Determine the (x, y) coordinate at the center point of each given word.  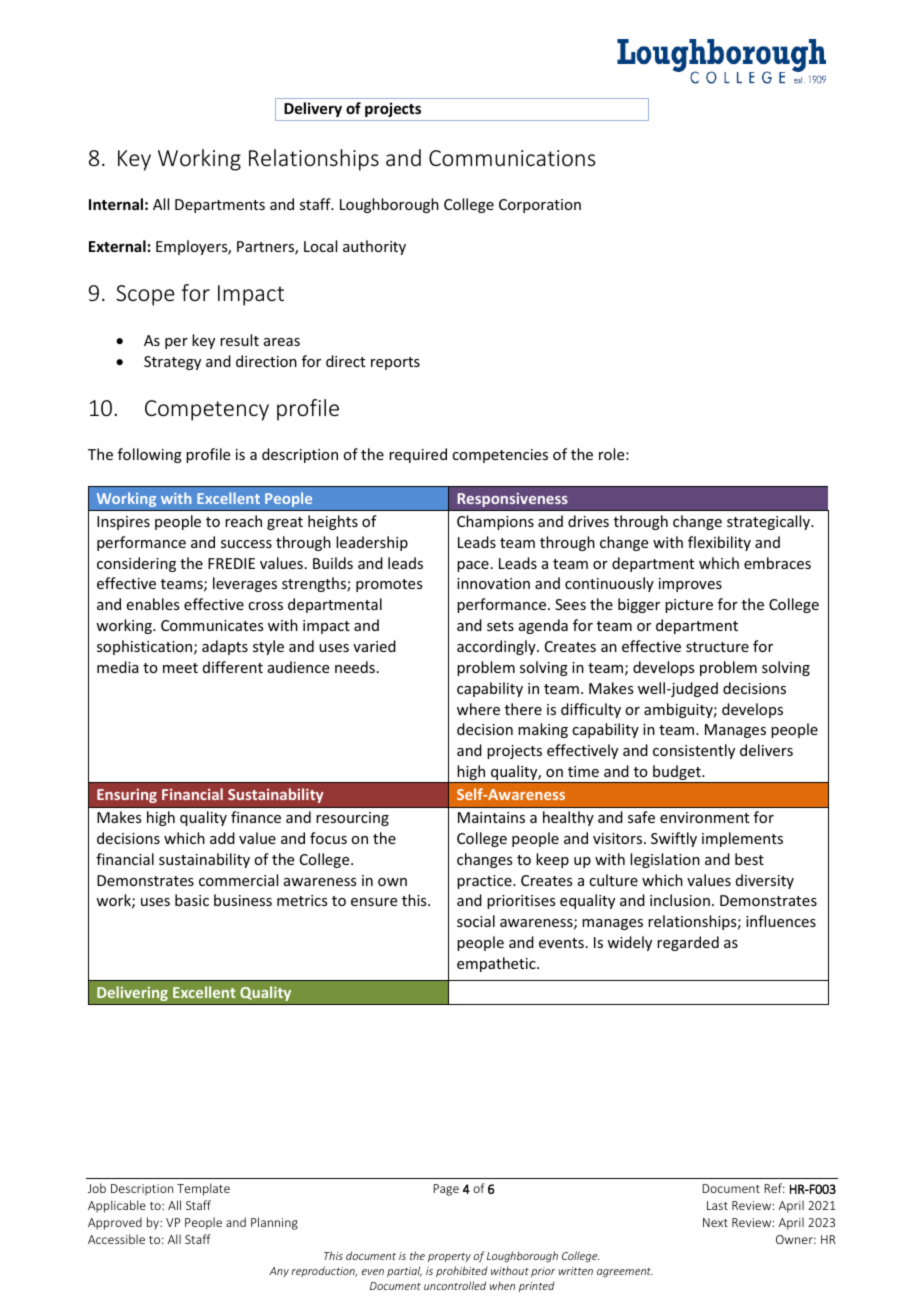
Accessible (116, 1239)
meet (180, 668)
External (117, 246)
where (478, 709)
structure (717, 647)
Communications (512, 158)
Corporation (540, 206)
